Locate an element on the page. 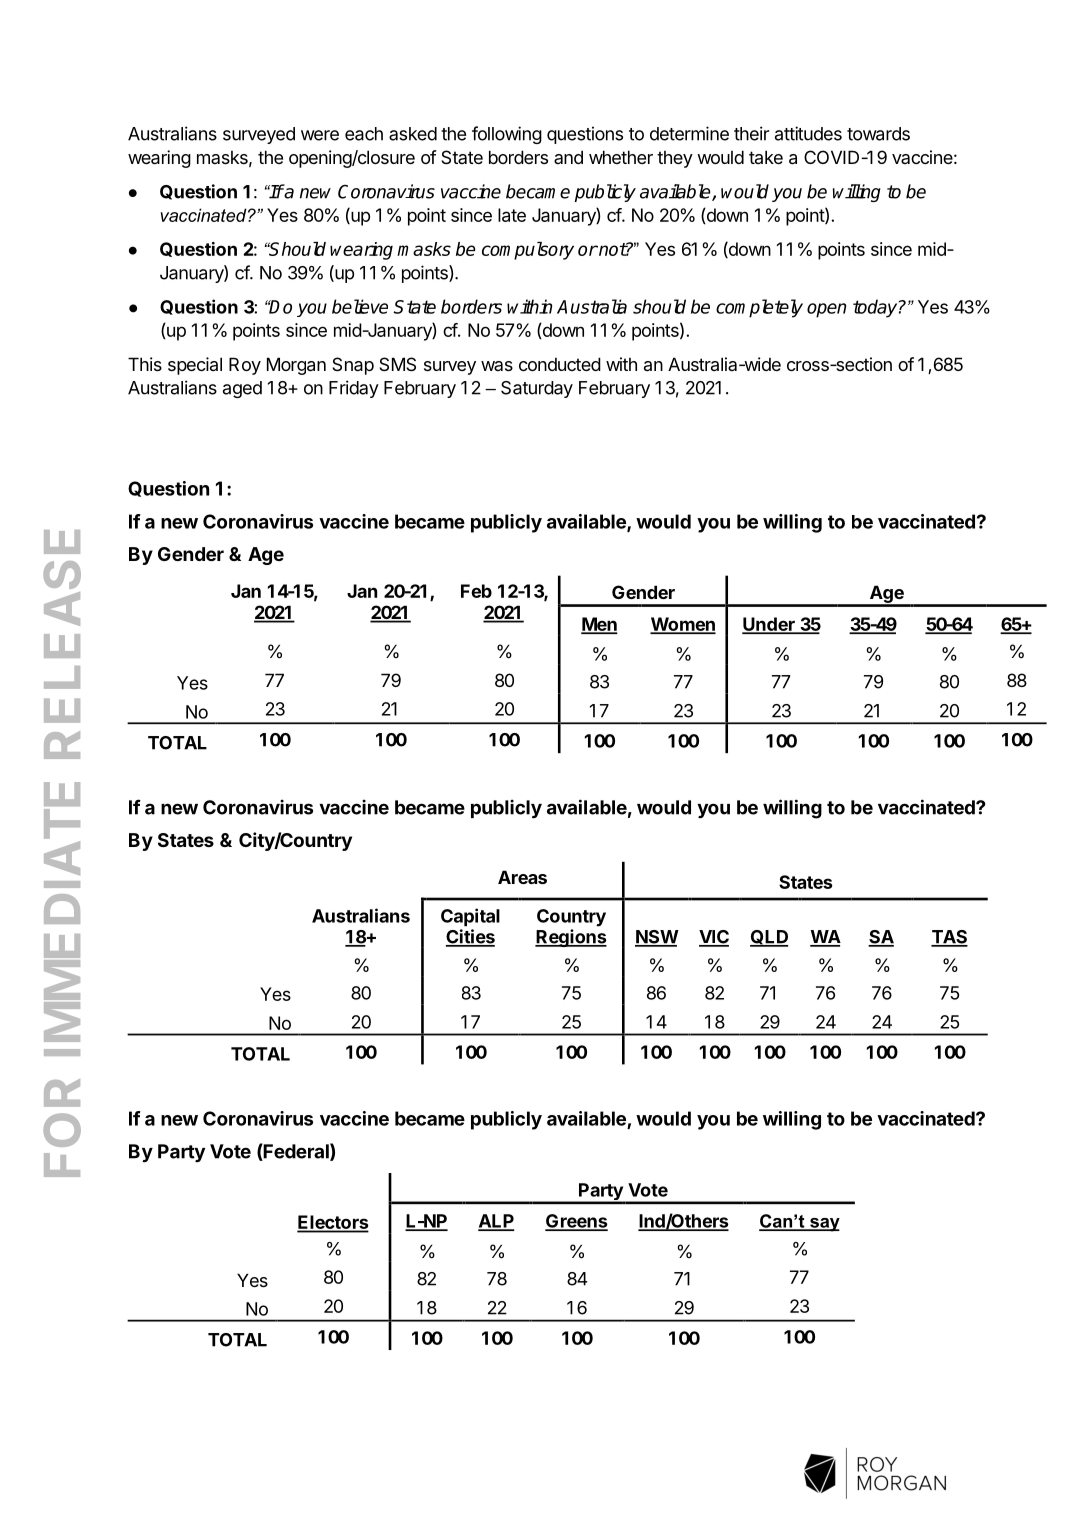 This document has height=1518, width=1073. towards is located at coordinates (878, 134).
